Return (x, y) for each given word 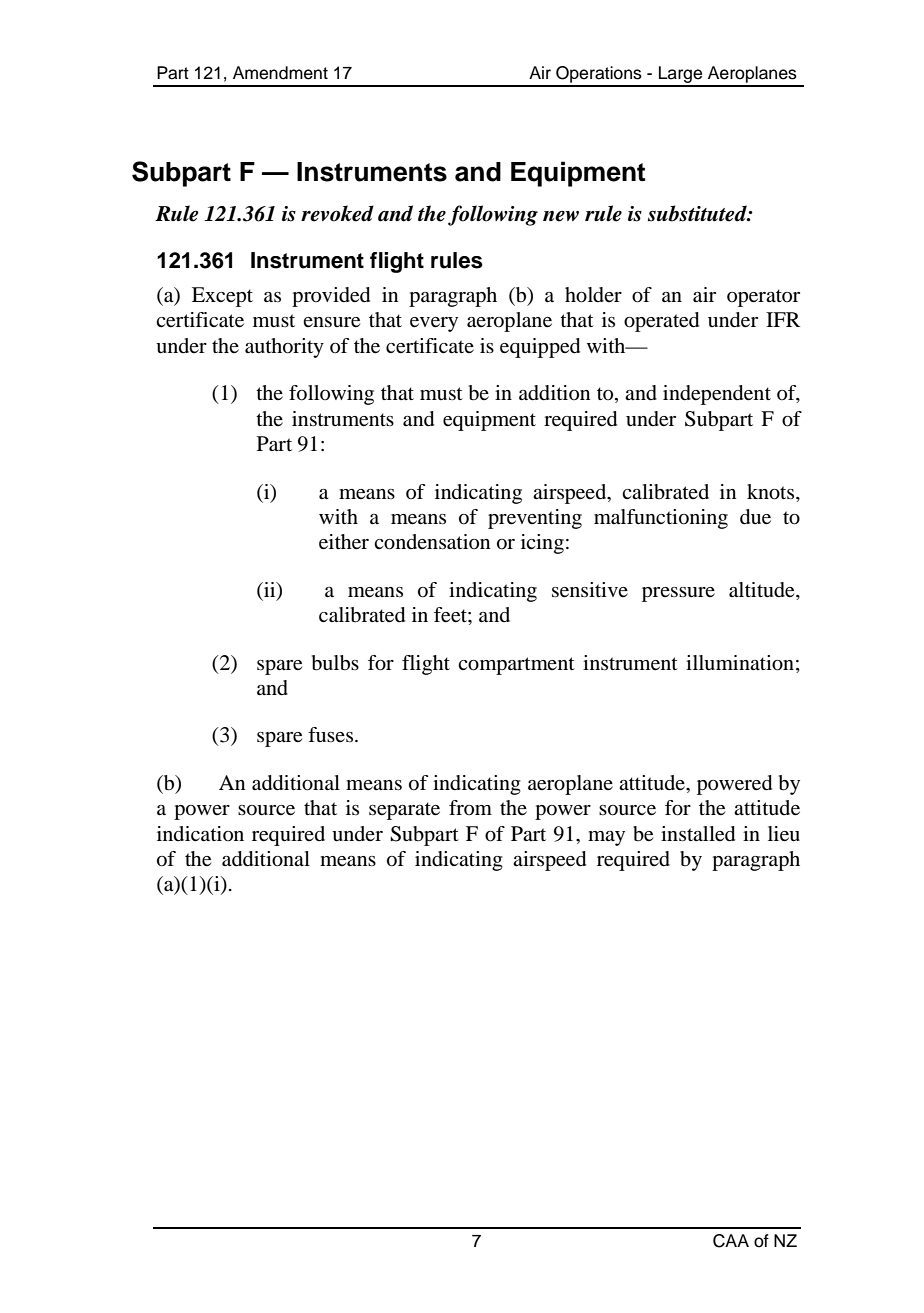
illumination (740, 663)
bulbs (335, 663)
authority (284, 348)
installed (698, 834)
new (561, 216)
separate (404, 811)
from (470, 808)
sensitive (590, 590)
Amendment (280, 73)
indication (200, 834)
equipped (540, 348)
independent (717, 395)
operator (763, 298)
